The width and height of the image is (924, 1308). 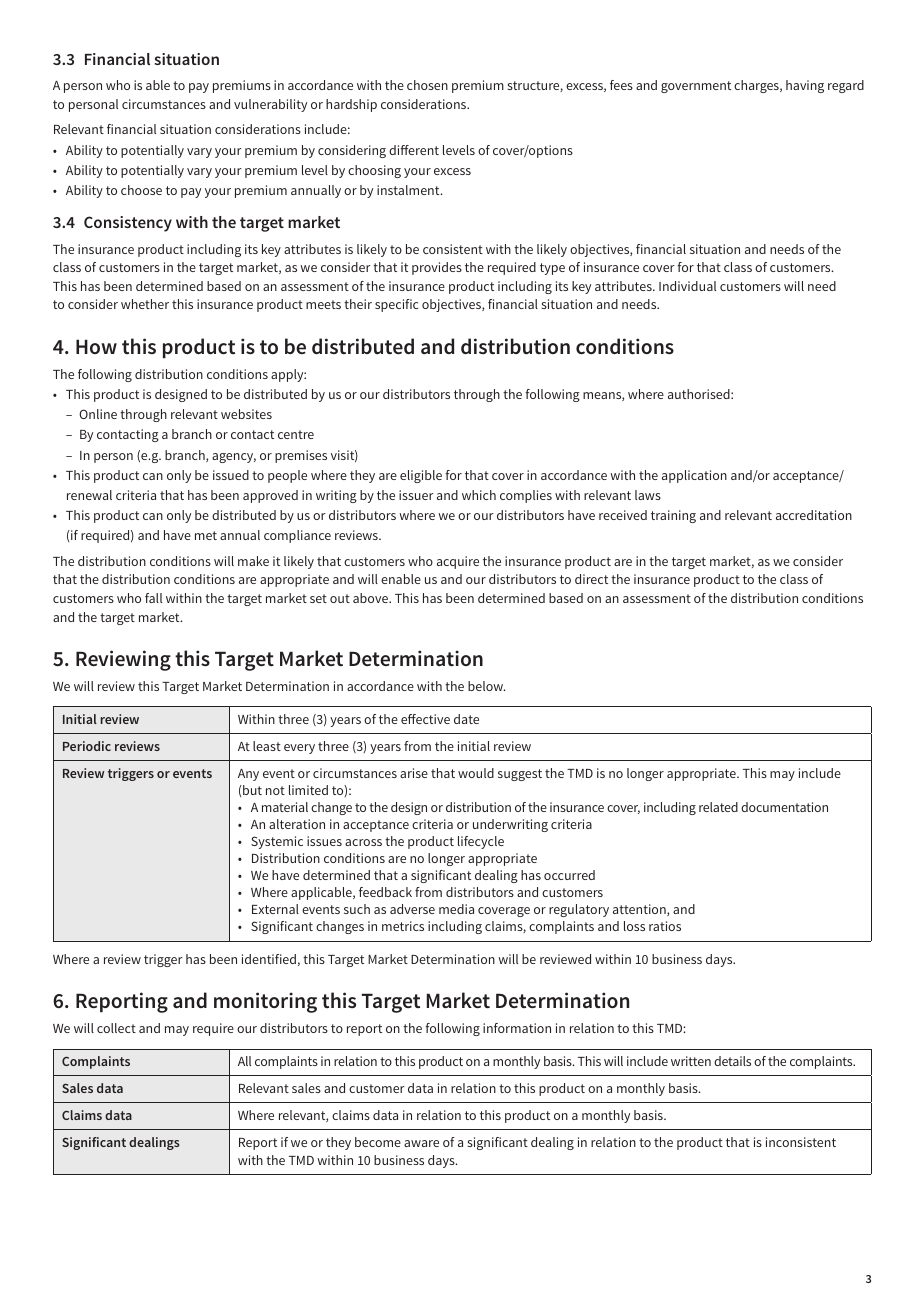 I want to click on documentation, so click(x=784, y=807).
